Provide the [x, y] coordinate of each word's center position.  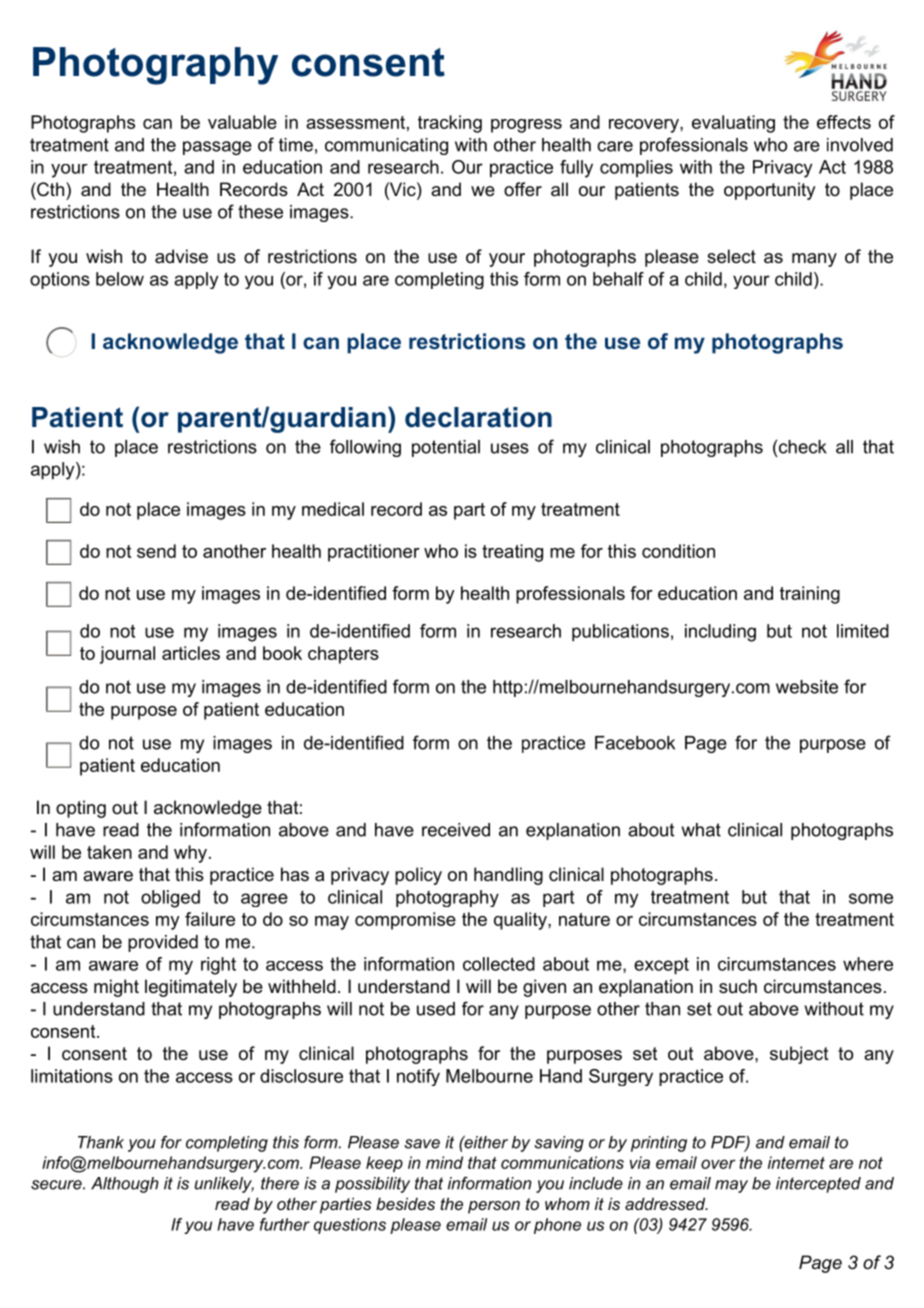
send [156, 551]
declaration [478, 417]
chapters [343, 655]
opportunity [769, 191]
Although [125, 1185]
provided [163, 943]
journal [127, 655]
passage [217, 148]
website [807, 687]
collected [499, 964]
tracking [450, 124]
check [803, 447]
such [738, 986]
